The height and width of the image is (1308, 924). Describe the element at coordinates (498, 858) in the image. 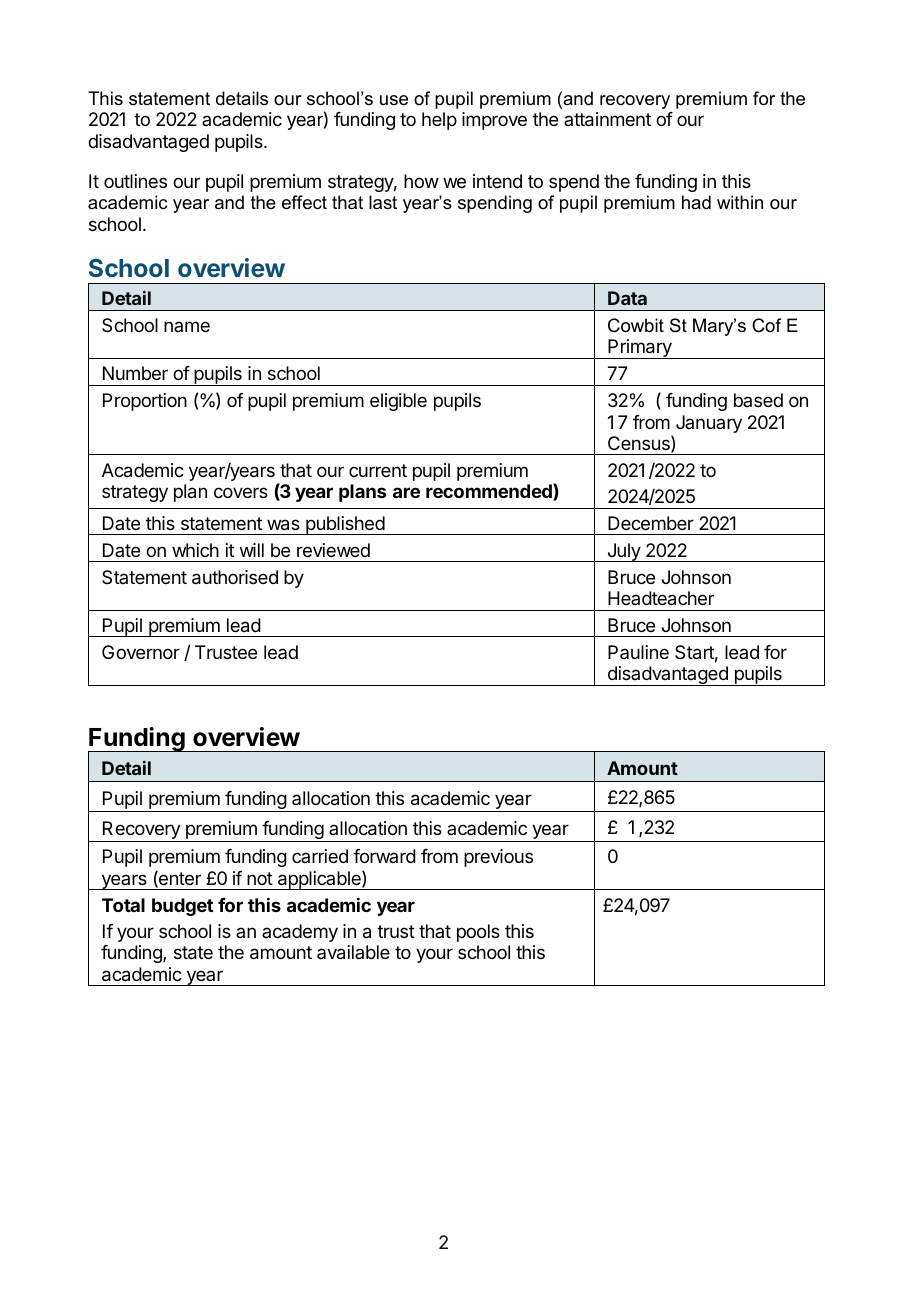

I see `previous` at that location.
